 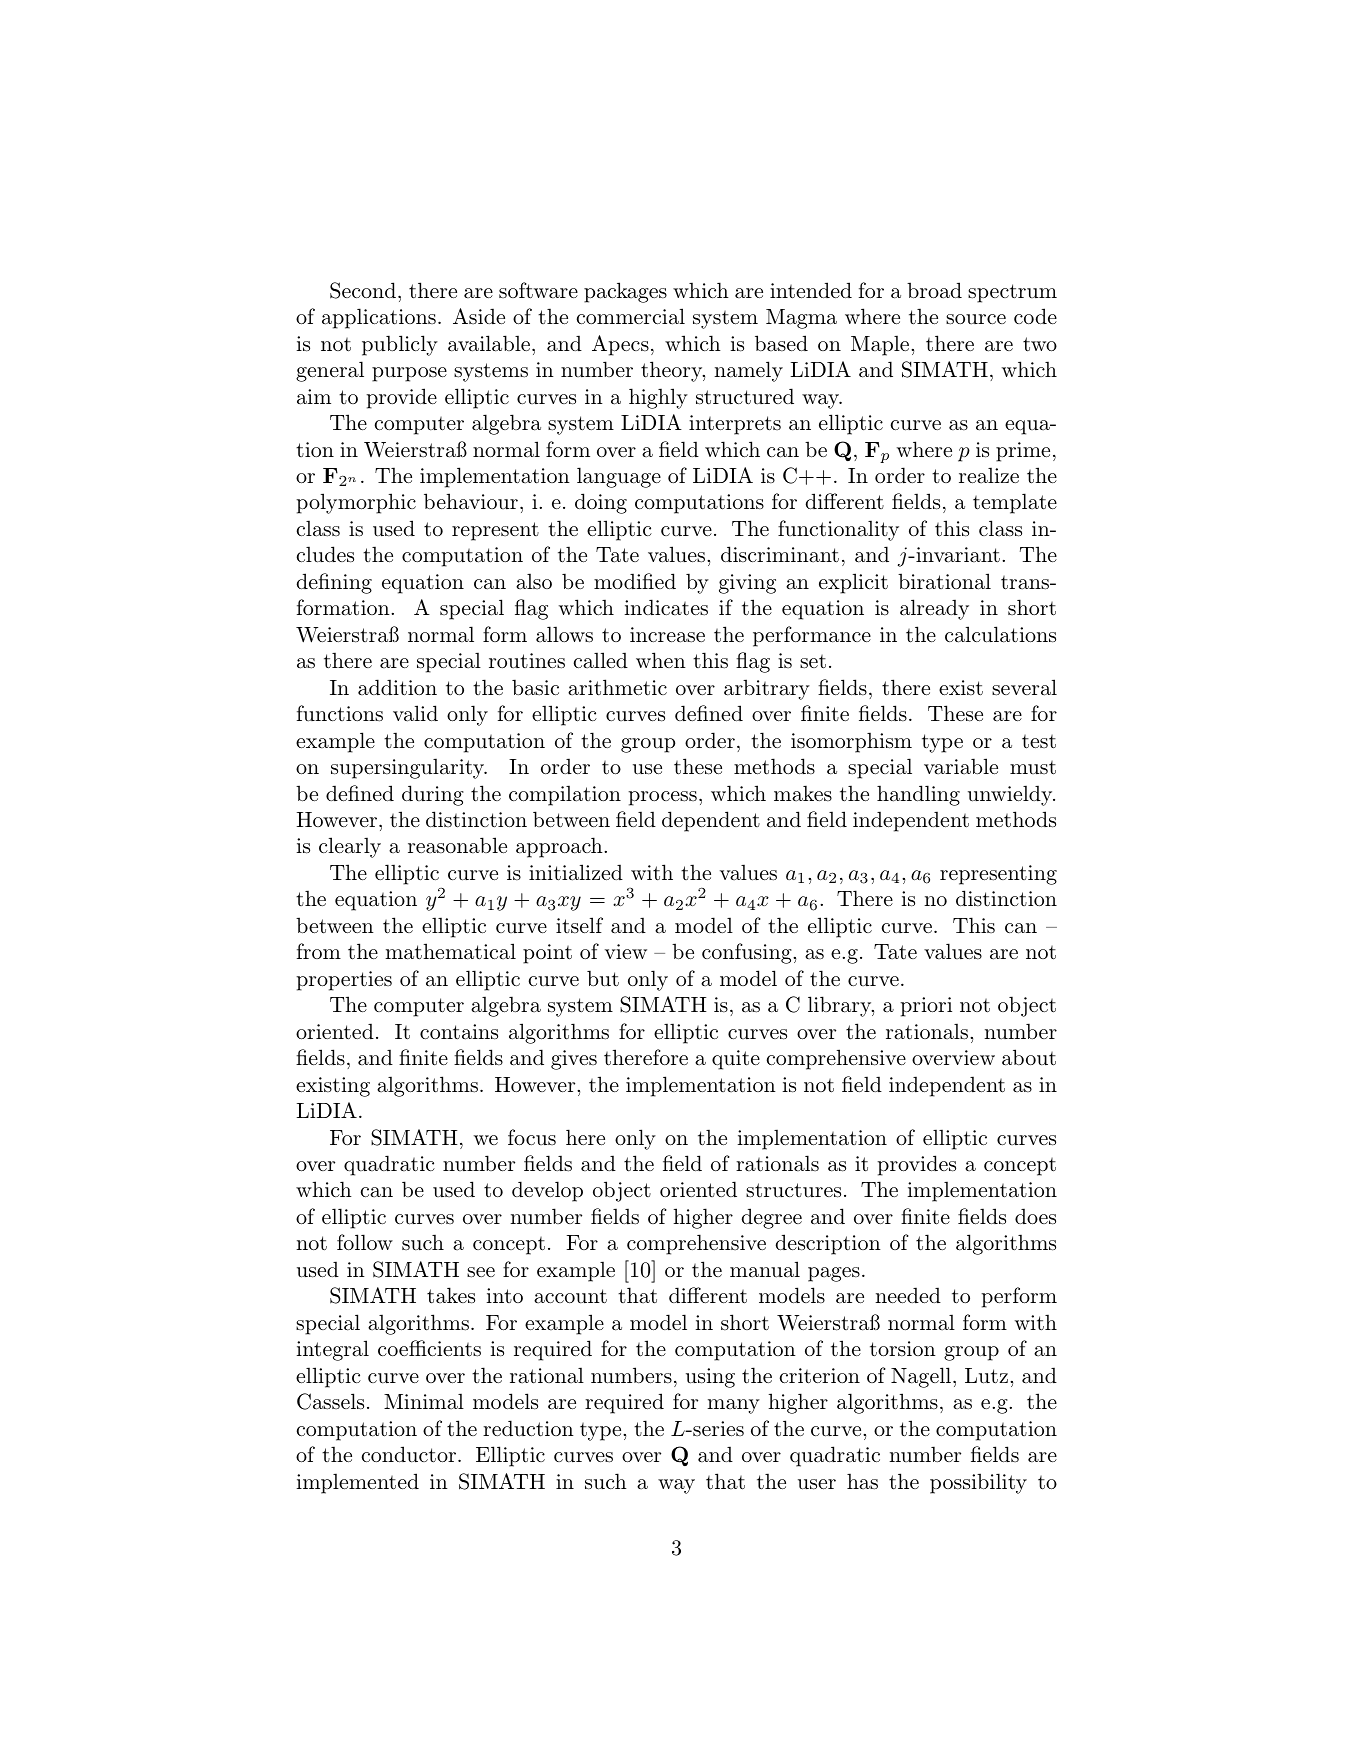 What do you see at coordinates (356, 503) in the screenshot?
I see `polymorphic` at bounding box center [356, 503].
